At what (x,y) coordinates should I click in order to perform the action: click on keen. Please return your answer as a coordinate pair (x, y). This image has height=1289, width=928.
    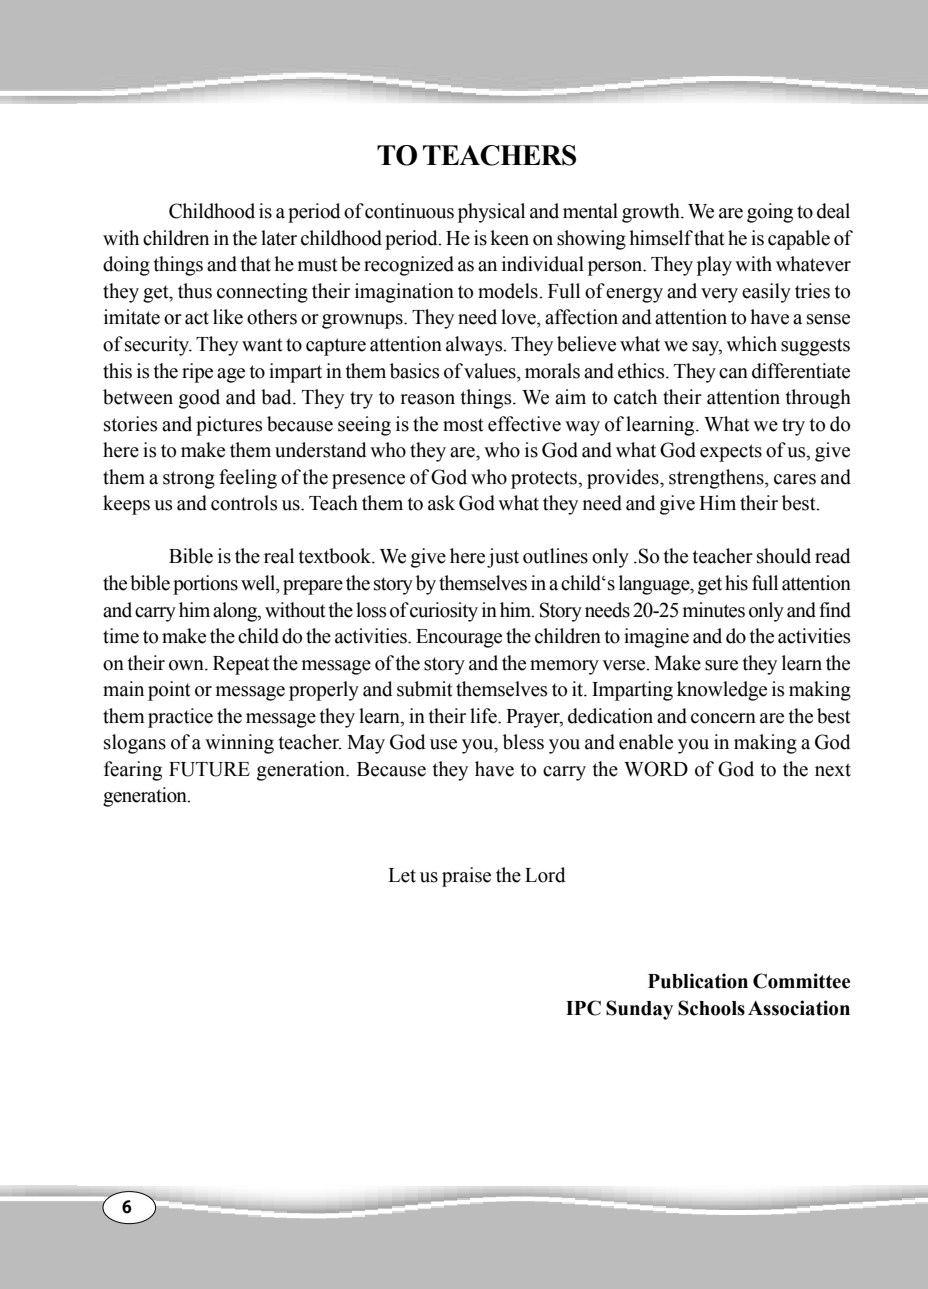
    Looking at the image, I should click on (509, 238).
